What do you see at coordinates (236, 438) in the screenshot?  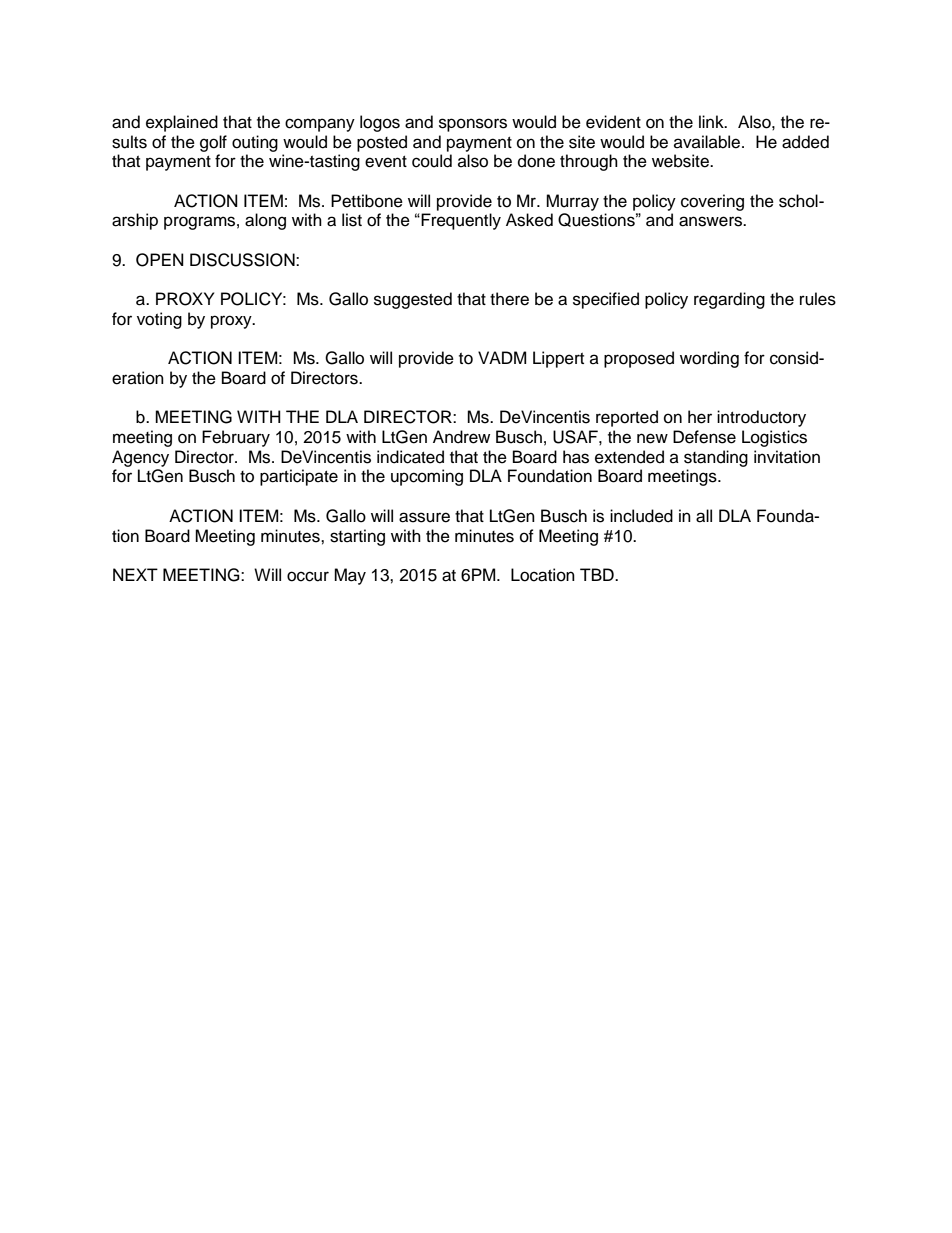 I see `February` at bounding box center [236, 438].
